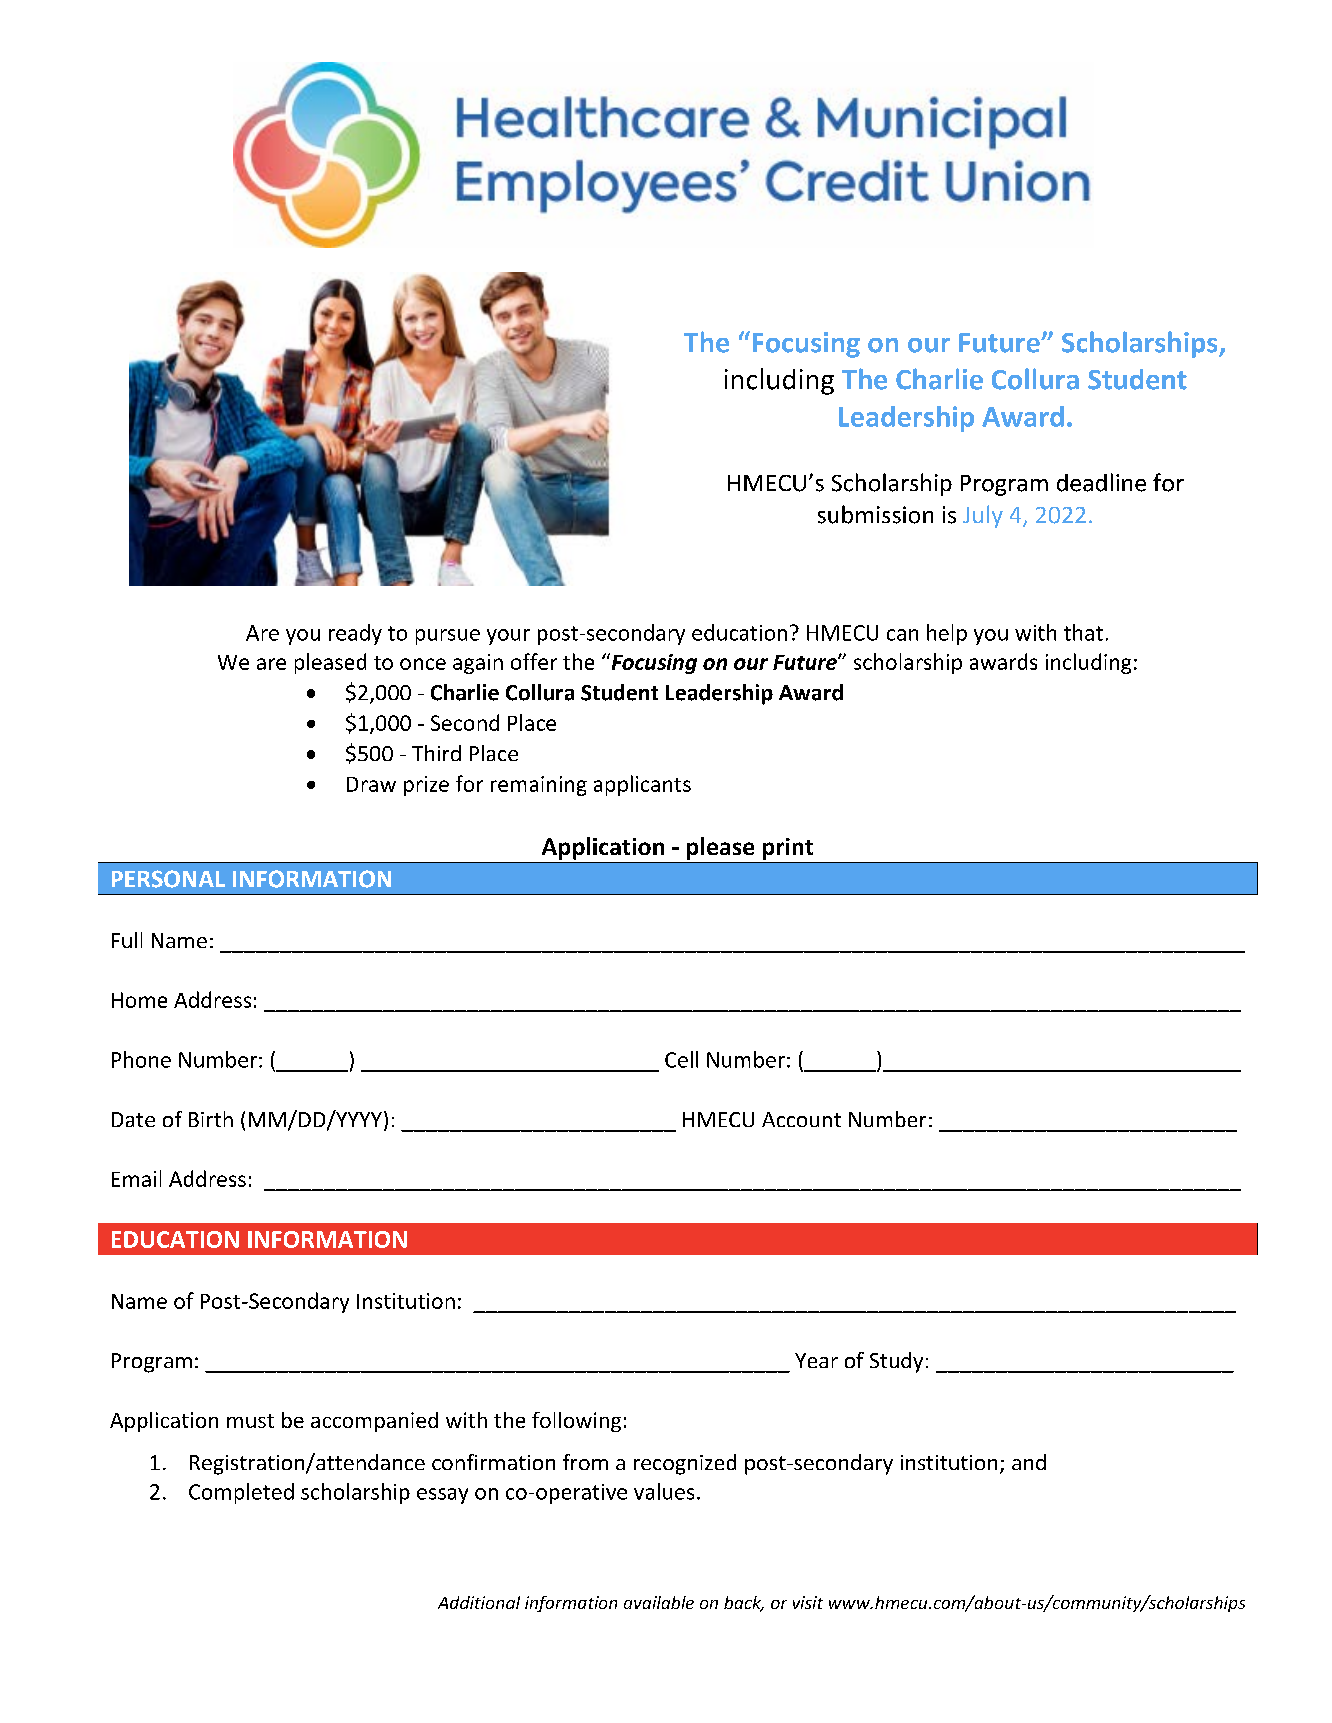 The image size is (1332, 1723). What do you see at coordinates (801, 1119) in the screenshot?
I see `Account` at bounding box center [801, 1119].
